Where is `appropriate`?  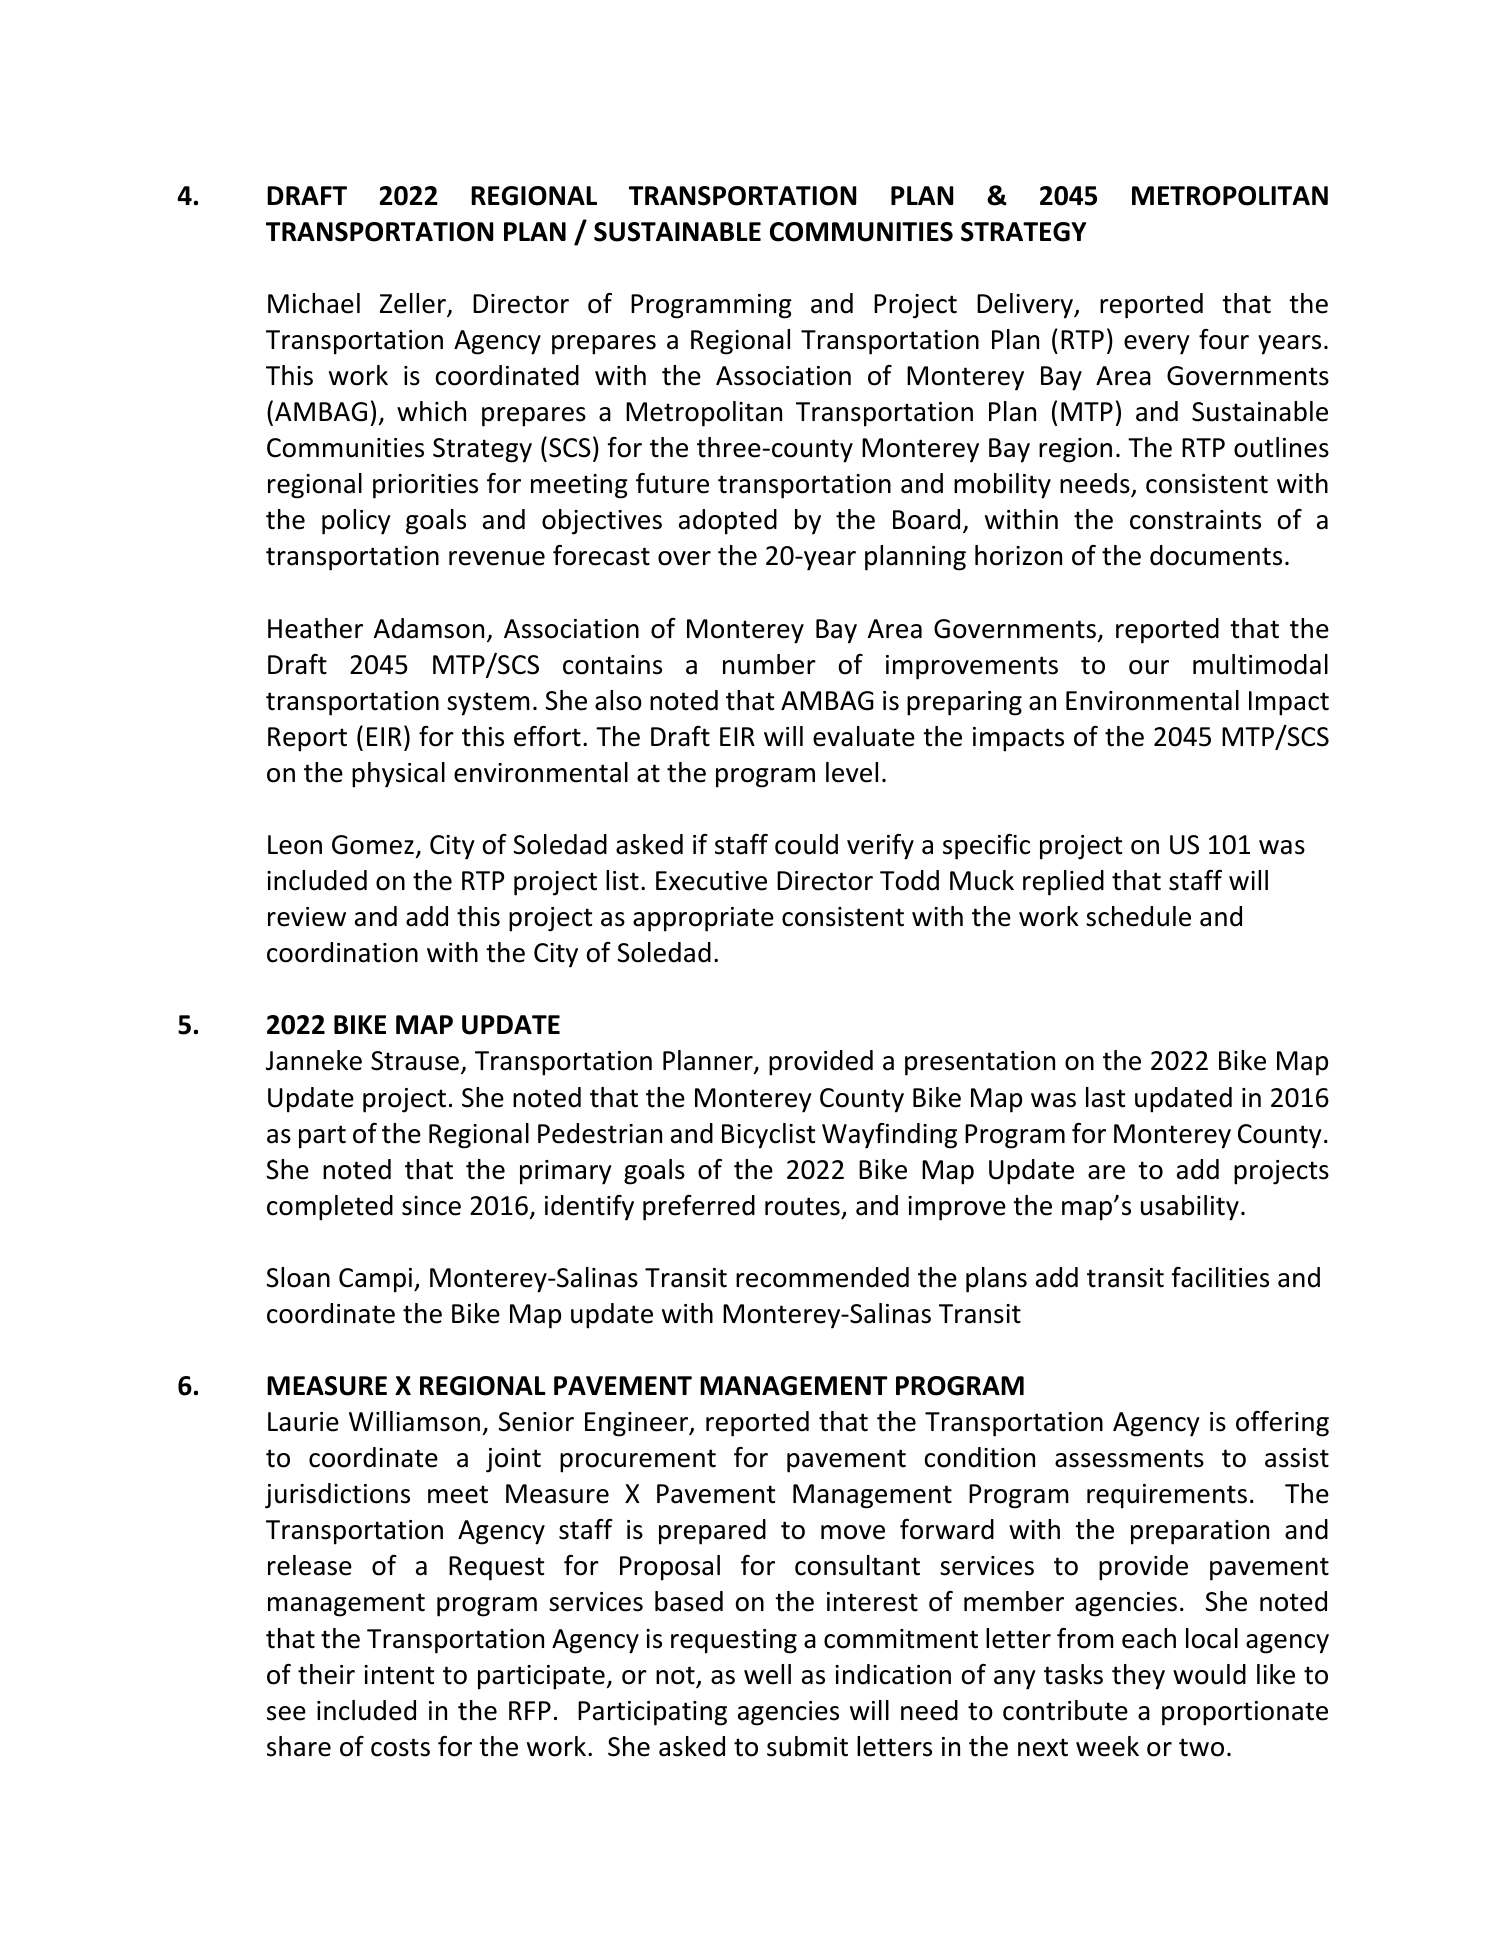
appropriate is located at coordinates (703, 919).
